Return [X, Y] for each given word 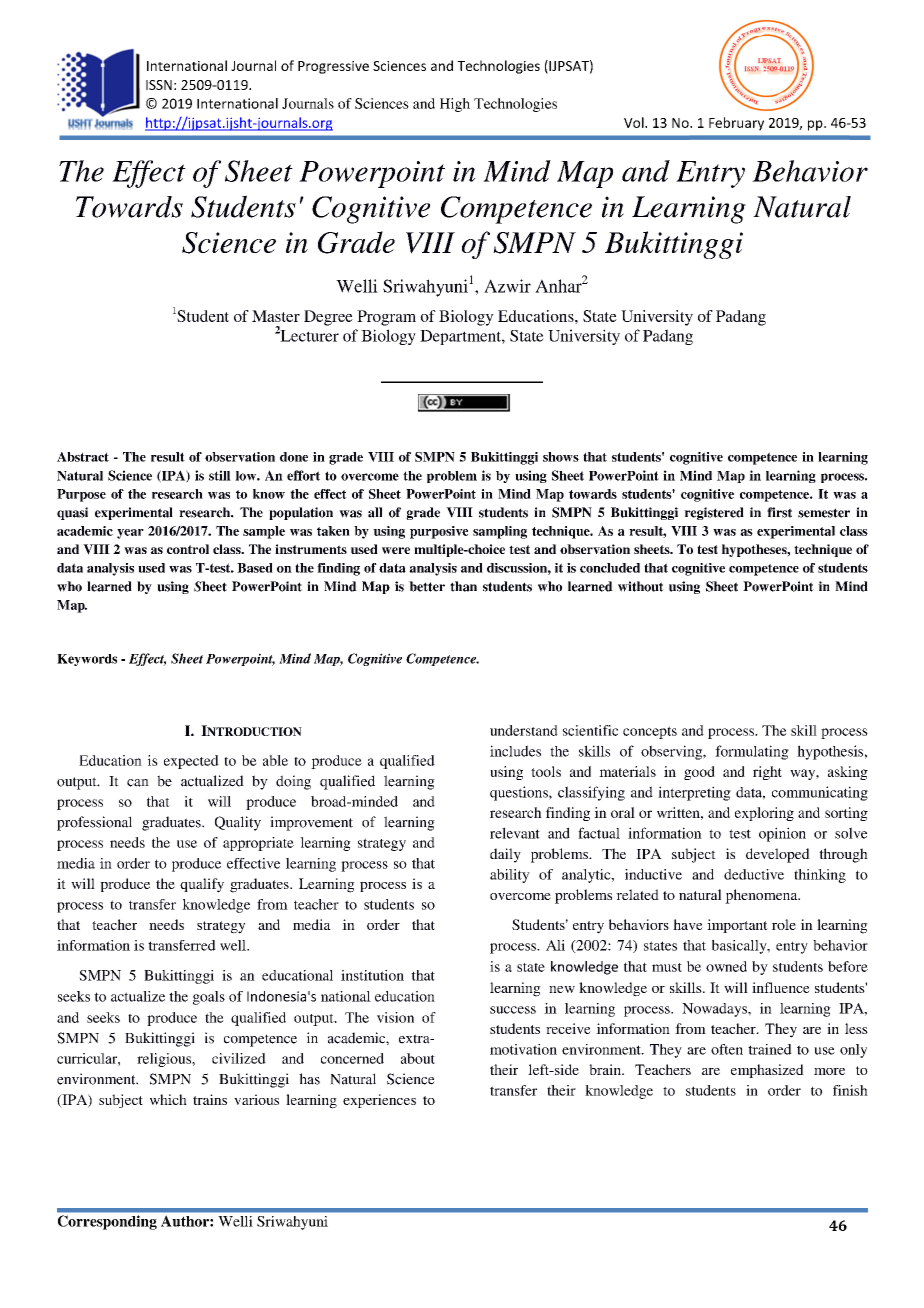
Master [276, 316]
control [188, 549]
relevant [515, 833]
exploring [764, 814]
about [418, 1058]
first [779, 512]
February [736, 124]
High [455, 105]
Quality [238, 823]
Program [386, 318]
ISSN [159, 85]
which [168, 1099]
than [463, 586]
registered [714, 513]
